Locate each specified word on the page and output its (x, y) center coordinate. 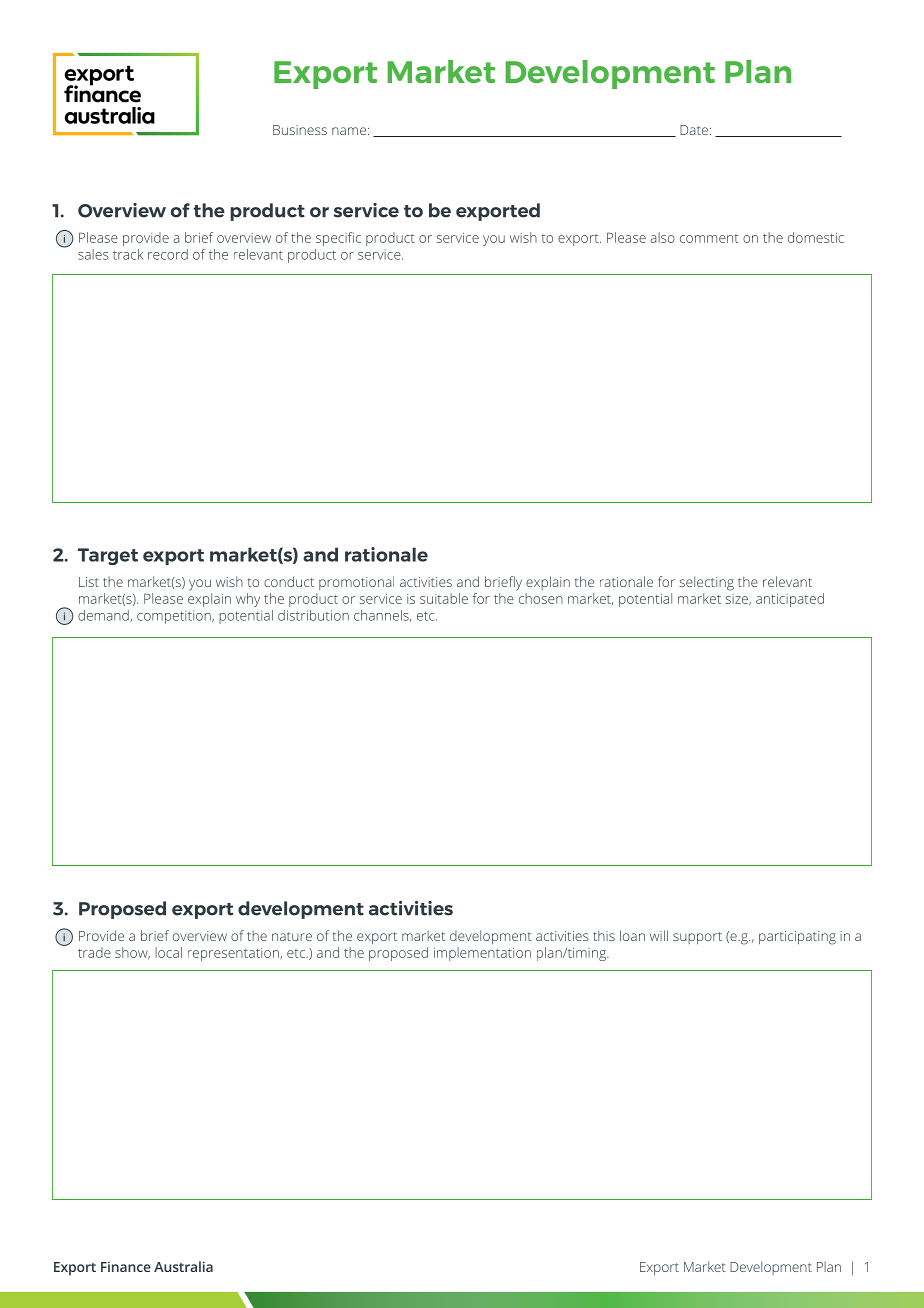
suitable (444, 598)
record (168, 254)
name (349, 131)
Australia (183, 1266)
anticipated (790, 600)
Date (694, 130)
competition (175, 617)
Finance (126, 1266)
